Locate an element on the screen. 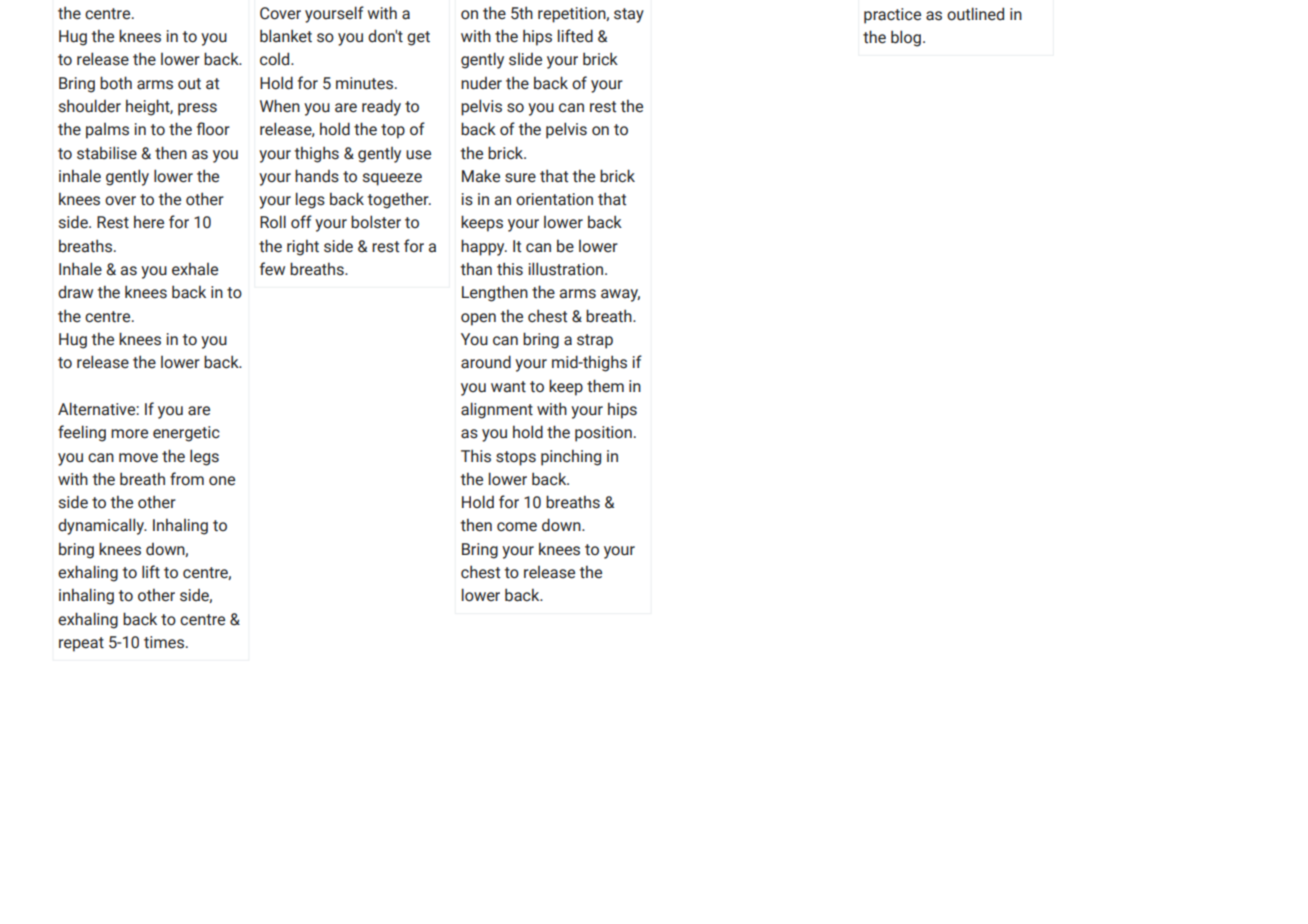  blanket is located at coordinates (286, 36).
